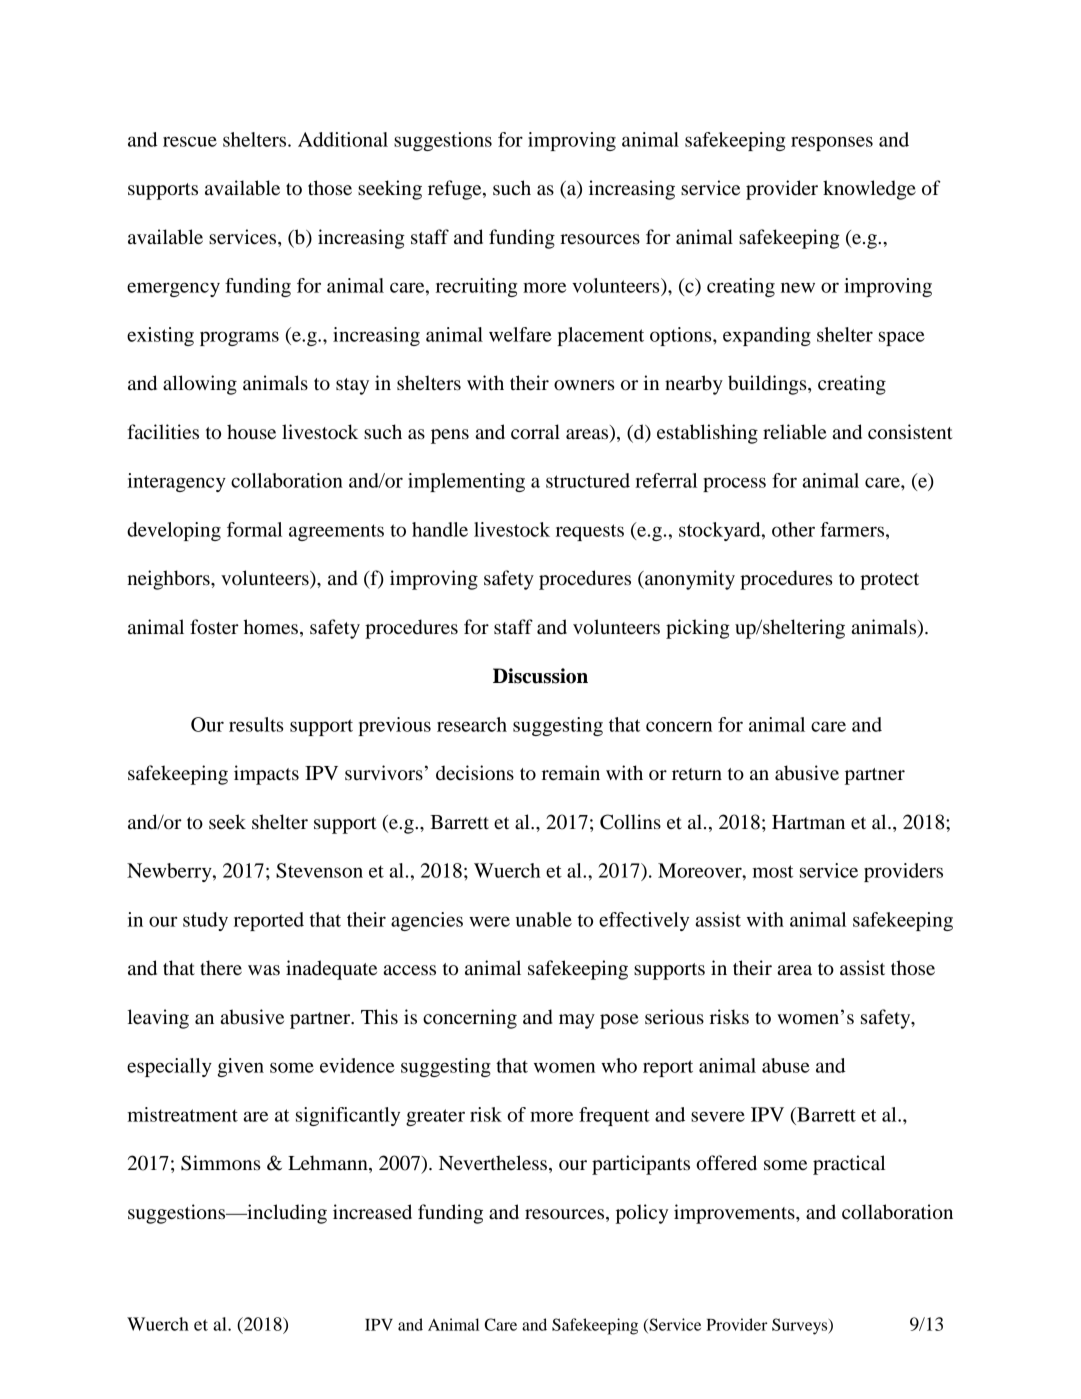  Describe the element at coordinates (241, 1067) in the screenshot. I see `given` at that location.
